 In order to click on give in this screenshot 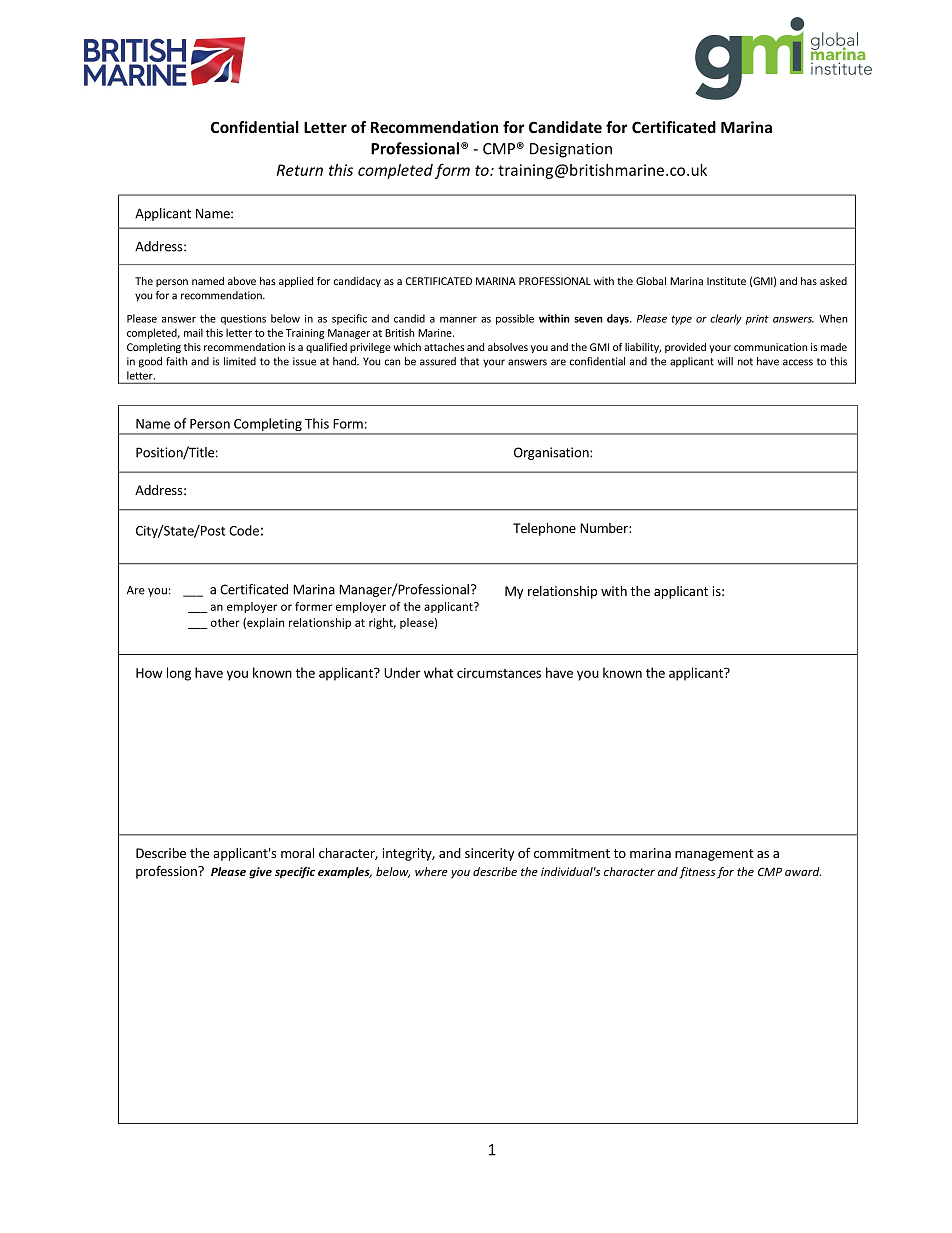, I will do `click(260, 873)`.
